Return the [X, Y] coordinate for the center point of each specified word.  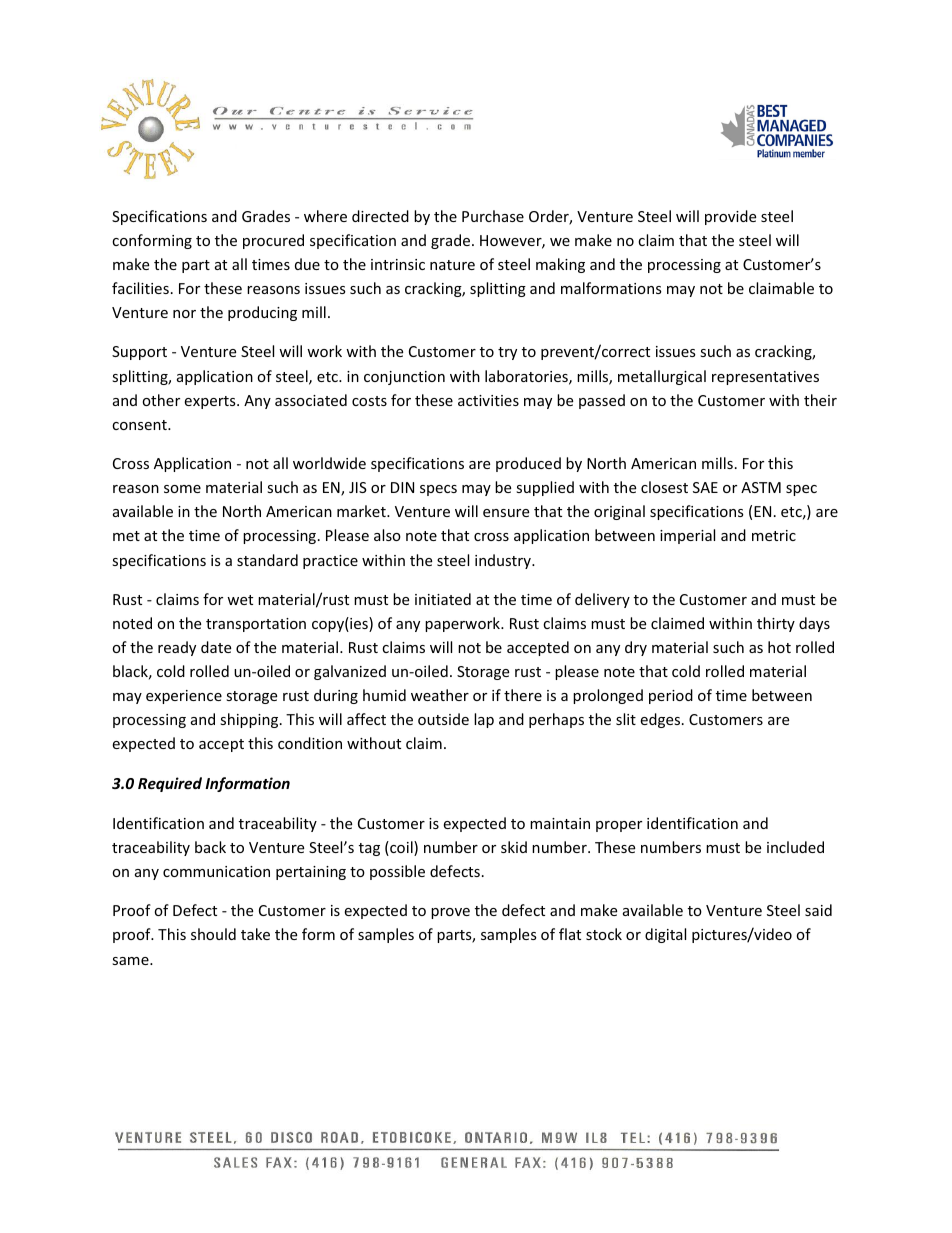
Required [170, 784]
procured [273, 241]
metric [774, 535]
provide [730, 217]
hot [779, 647]
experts [211, 402]
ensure [506, 513]
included [795, 847]
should [213, 934]
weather [440, 695]
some [182, 489]
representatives [765, 378]
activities [488, 400]
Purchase [493, 216]
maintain [560, 823]
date [216, 647]
